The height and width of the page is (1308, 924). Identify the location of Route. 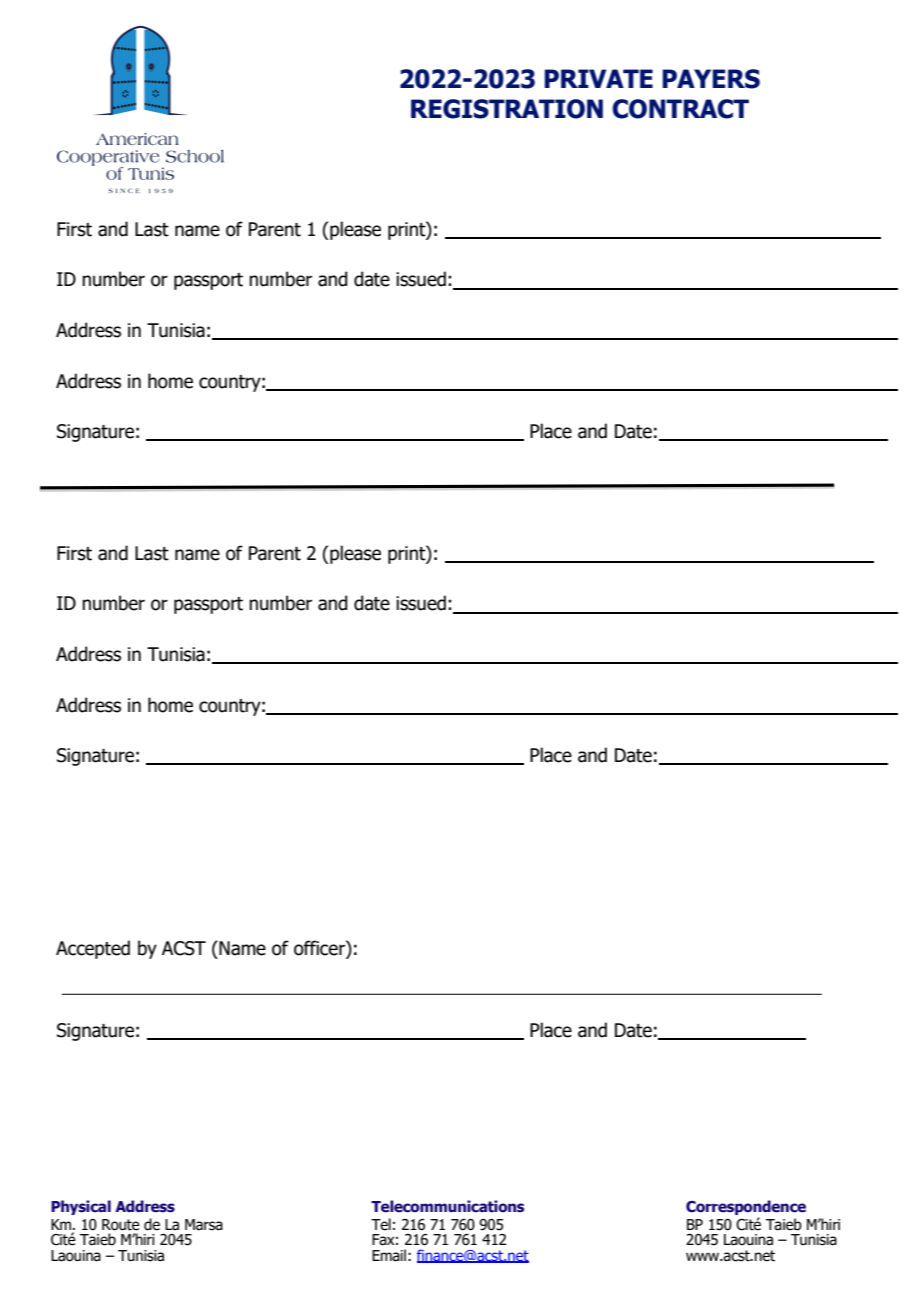
(121, 1225).
